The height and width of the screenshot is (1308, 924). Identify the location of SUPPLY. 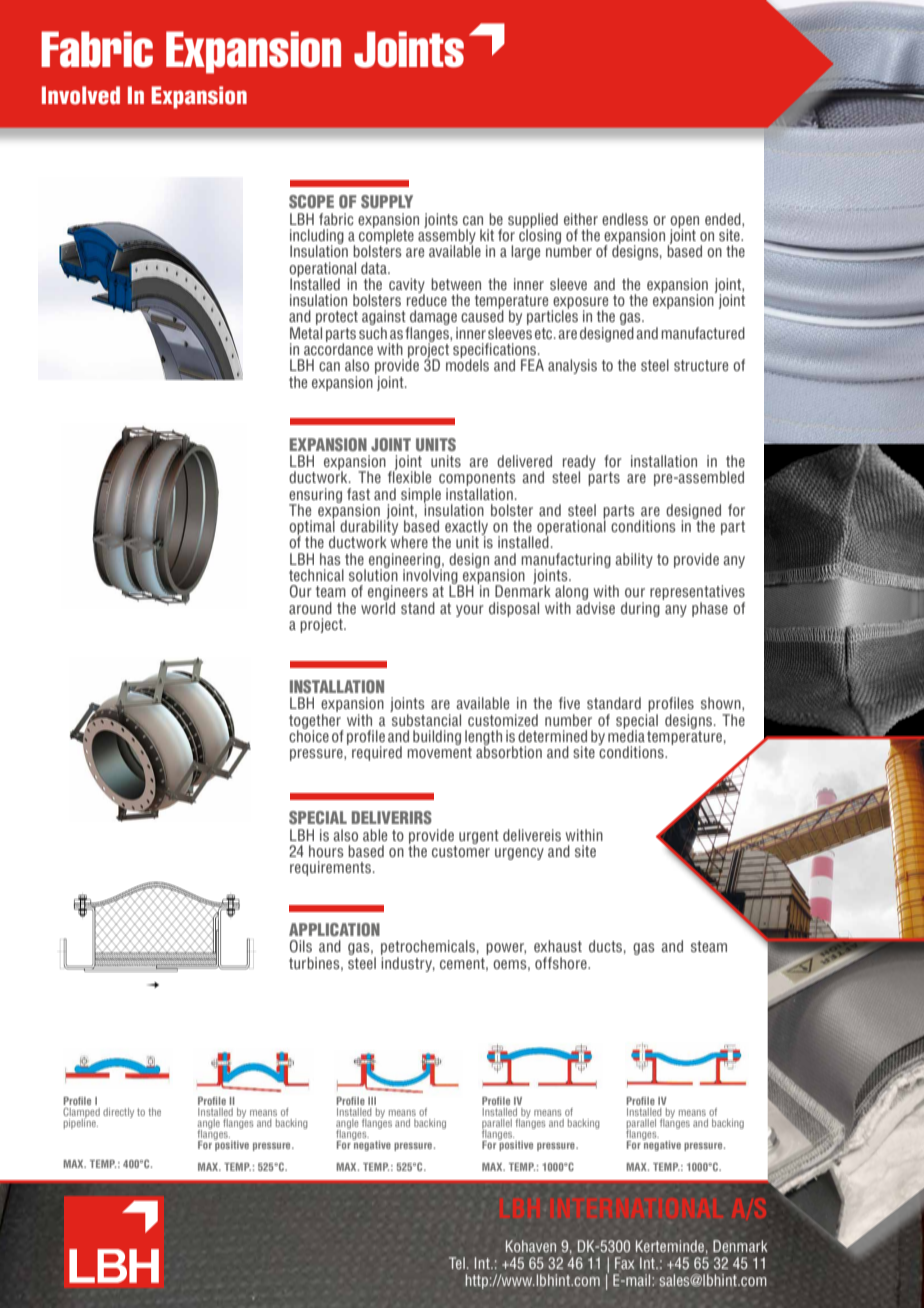
(387, 201).
